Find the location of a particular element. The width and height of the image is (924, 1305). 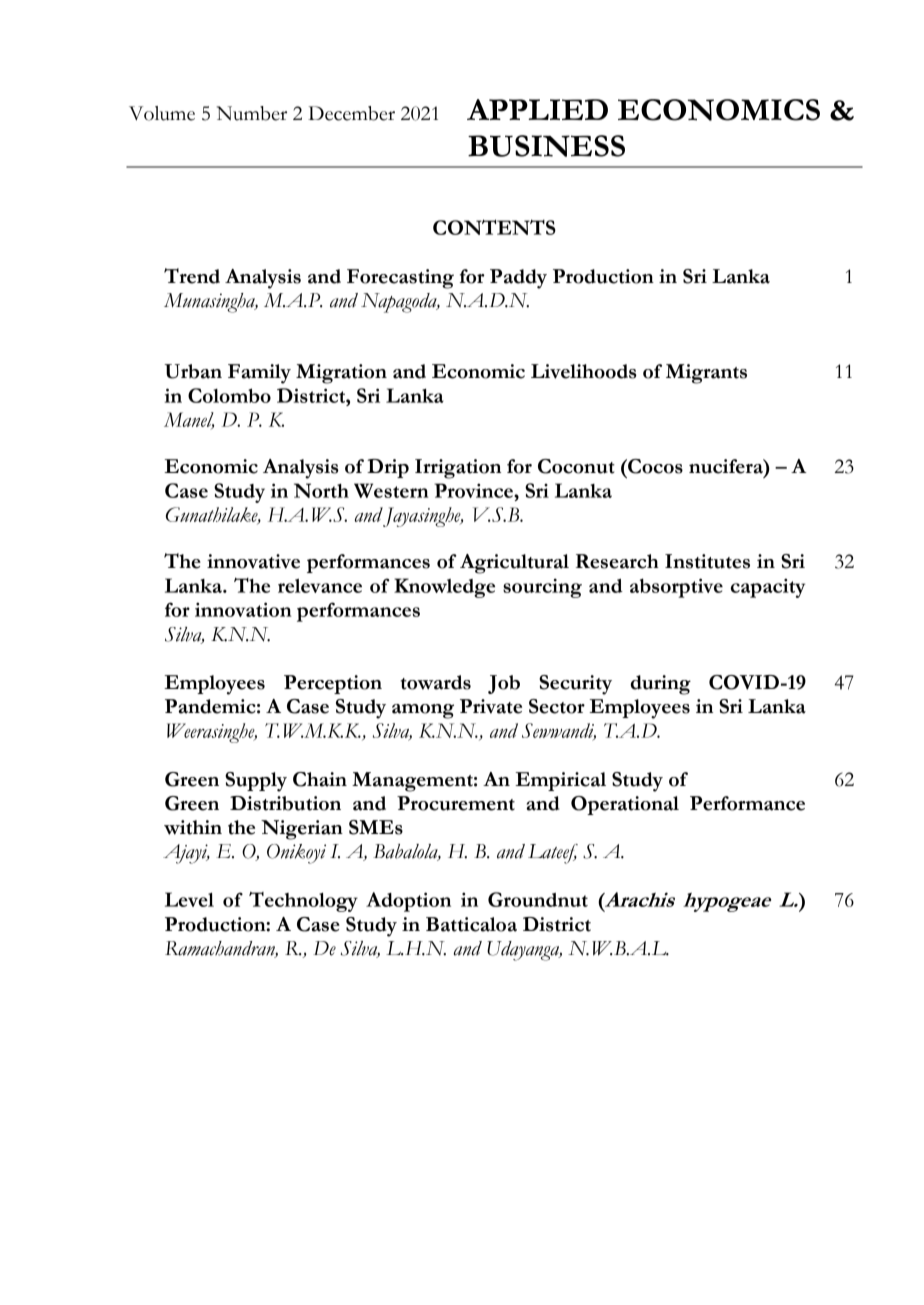

Cocos is located at coordinates (654, 466).
